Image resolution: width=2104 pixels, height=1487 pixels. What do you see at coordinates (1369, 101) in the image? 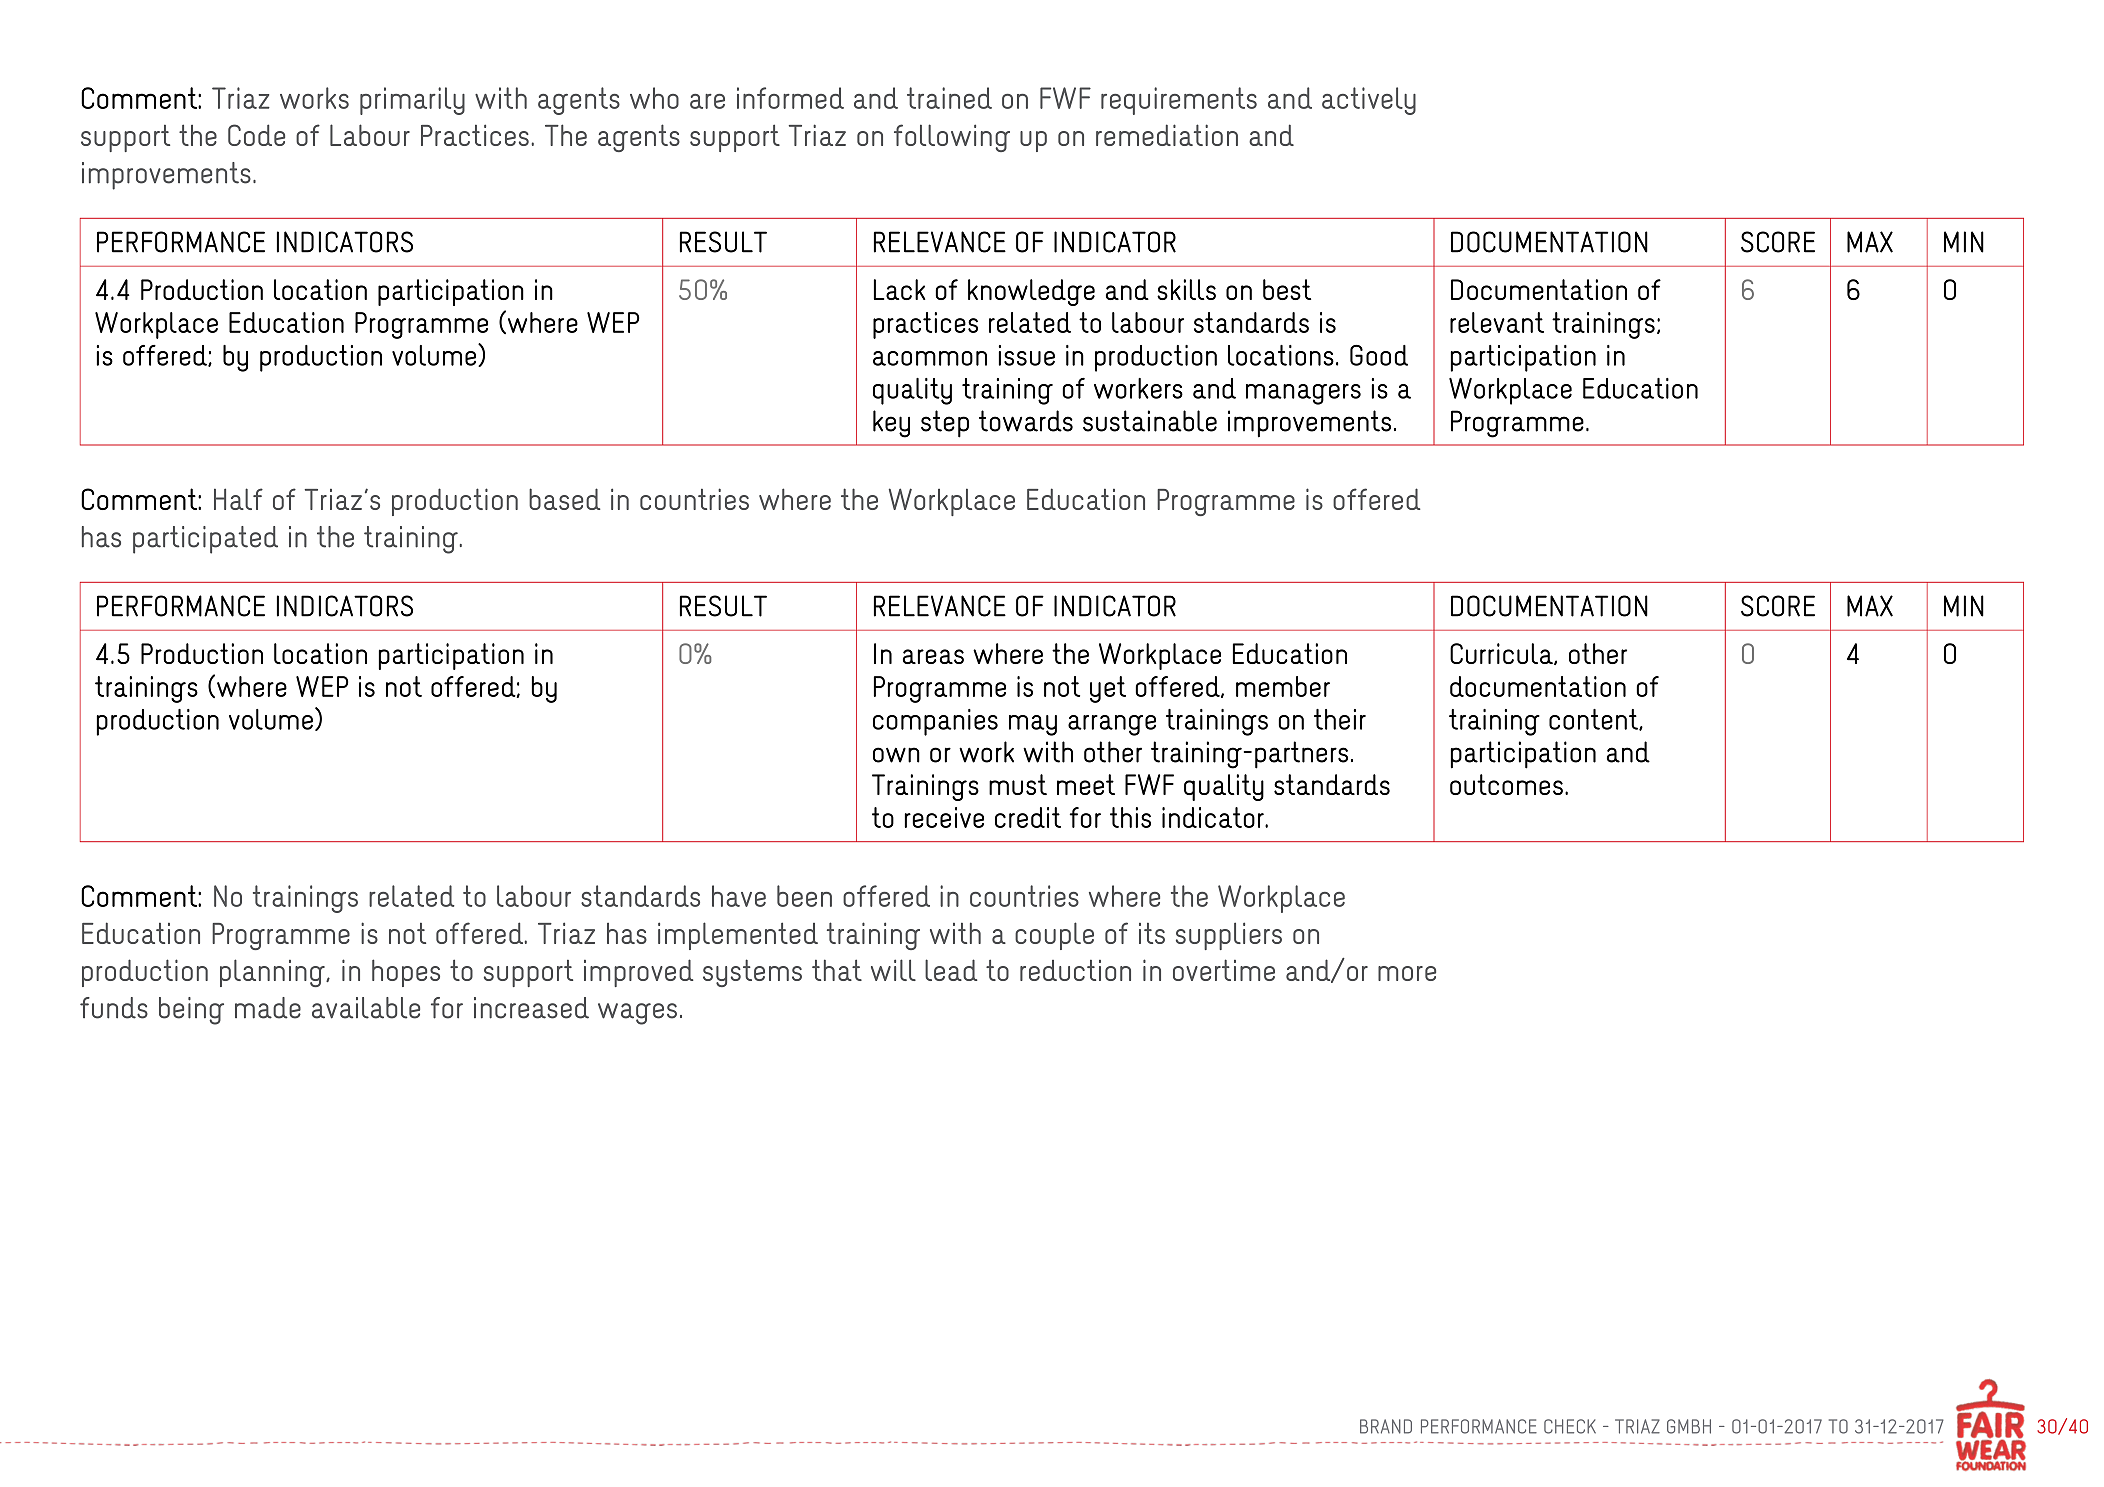
I see `actively` at bounding box center [1369, 101].
